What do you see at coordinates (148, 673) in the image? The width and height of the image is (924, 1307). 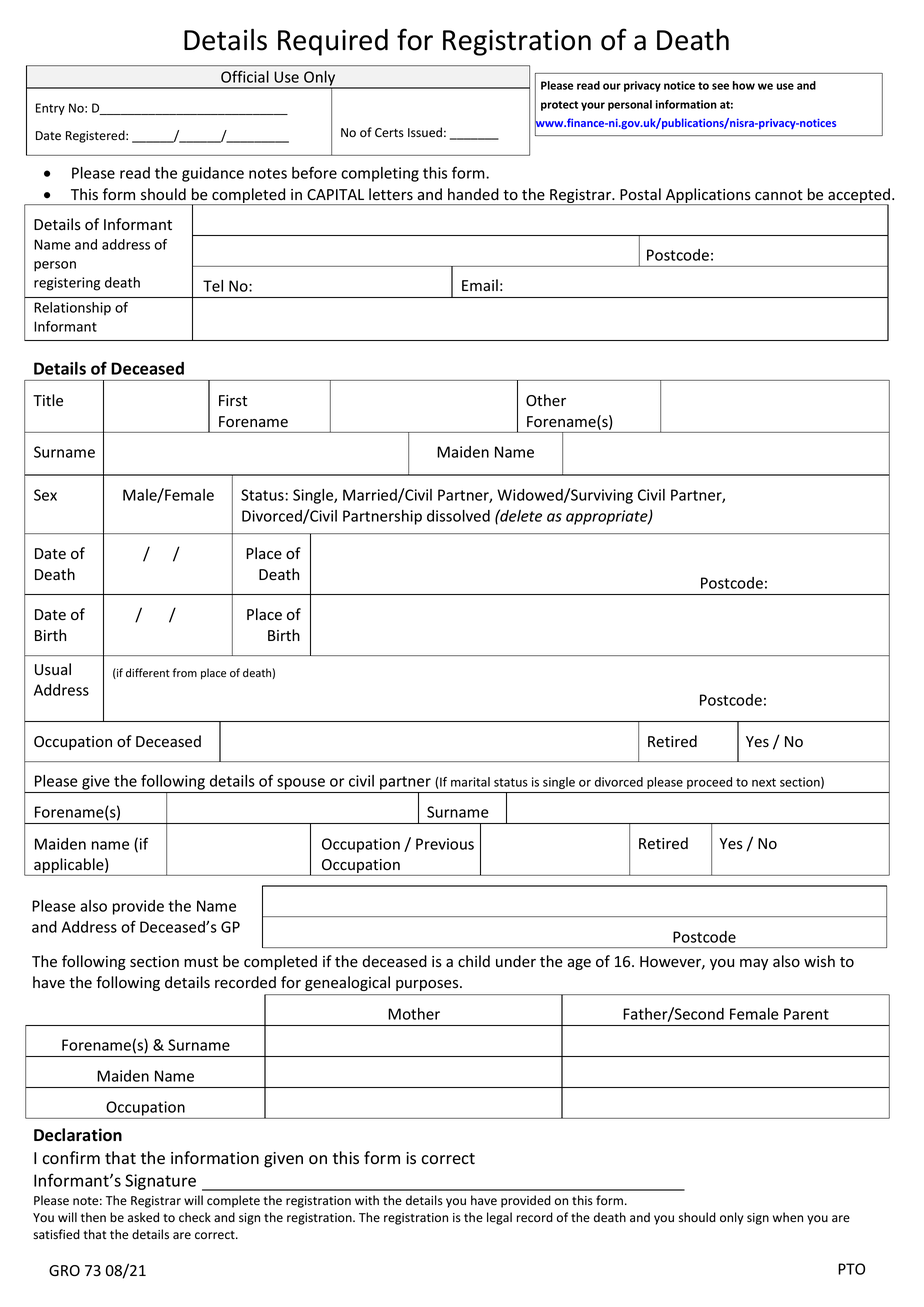 I see `different` at bounding box center [148, 673].
